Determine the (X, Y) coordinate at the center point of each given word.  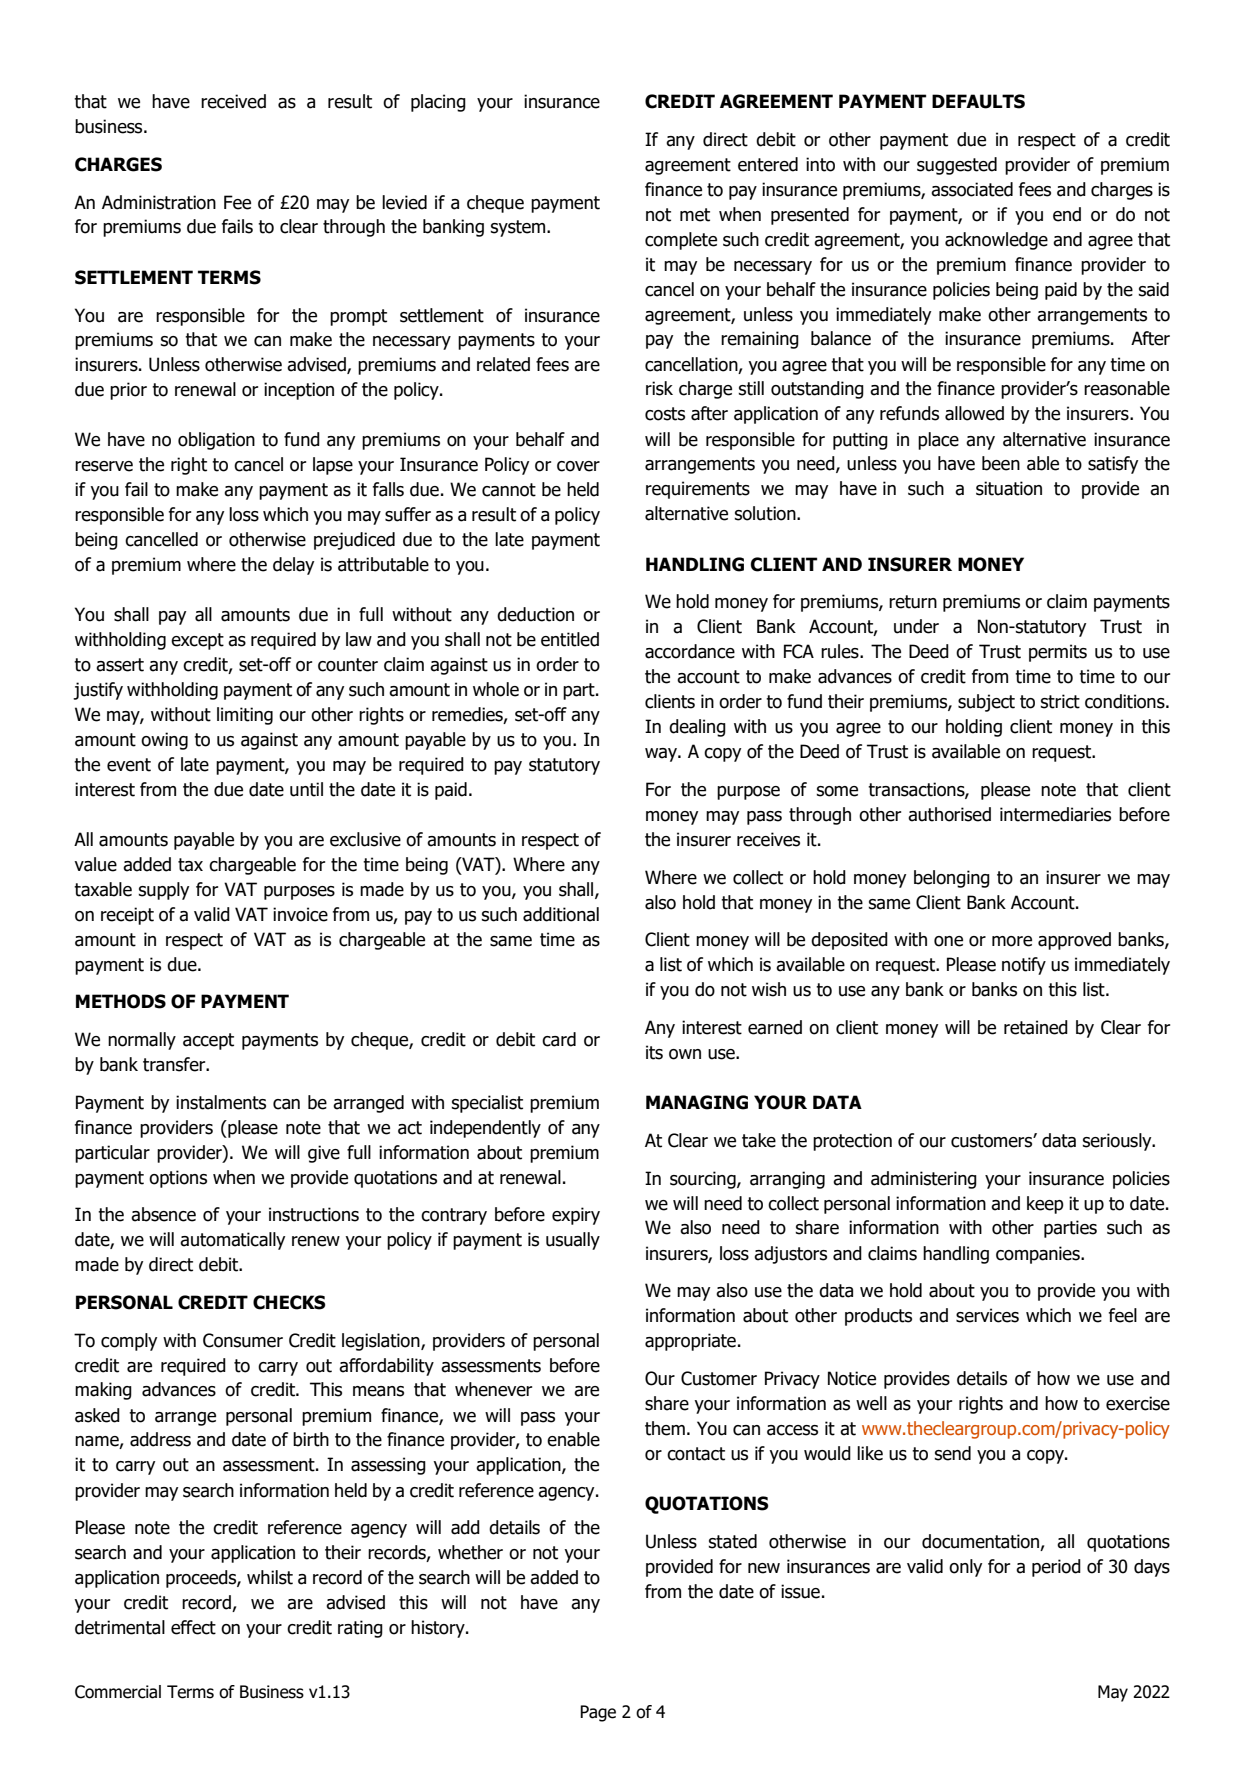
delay (293, 566)
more (1012, 941)
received (233, 101)
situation (1009, 488)
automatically (232, 1241)
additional (561, 914)
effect (193, 1627)
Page (598, 1713)
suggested (957, 166)
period (1056, 1568)
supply (163, 891)
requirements (698, 490)
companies (1039, 1255)
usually (573, 1241)
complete (681, 241)
